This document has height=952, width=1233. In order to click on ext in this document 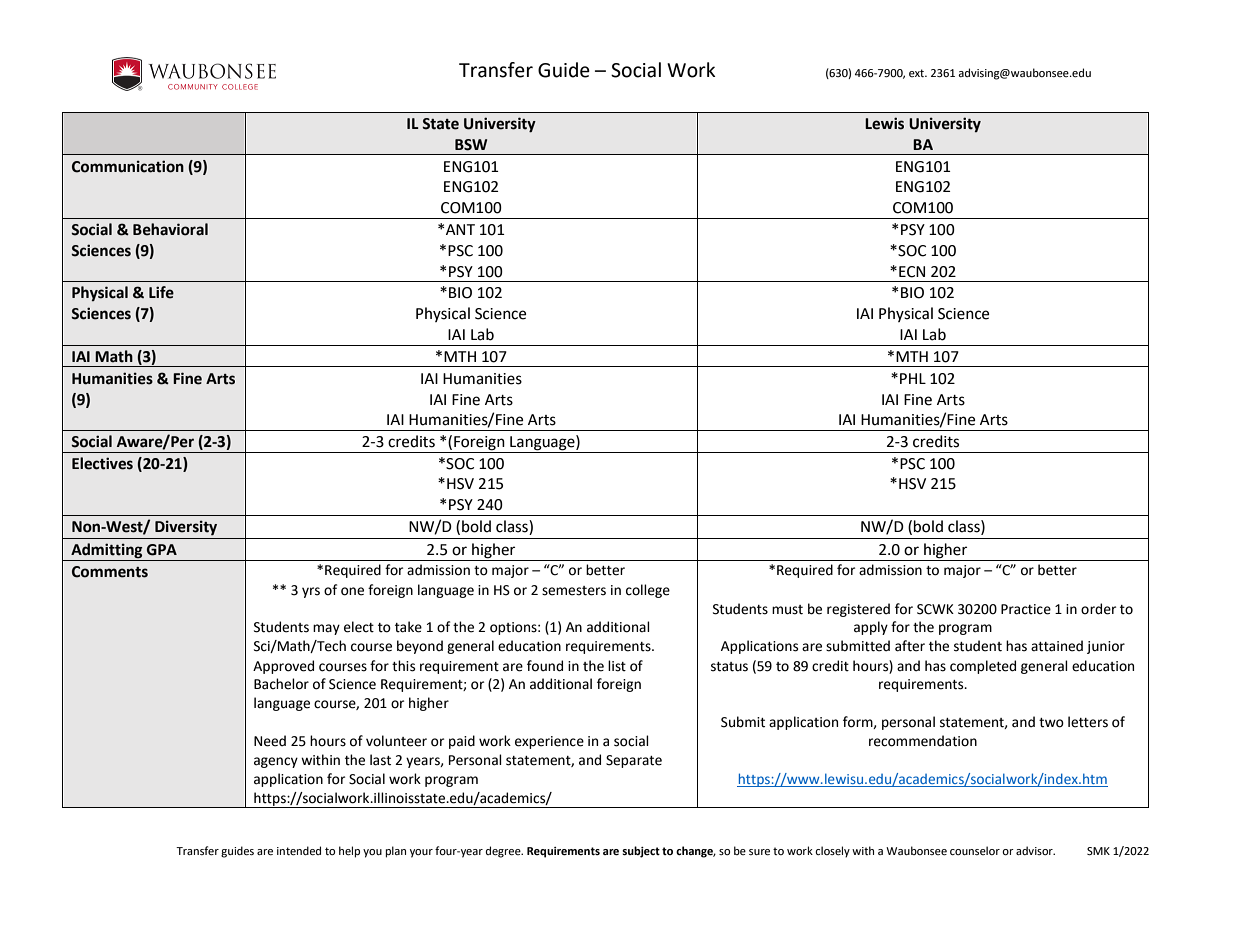, I will do `click(918, 73)`.
